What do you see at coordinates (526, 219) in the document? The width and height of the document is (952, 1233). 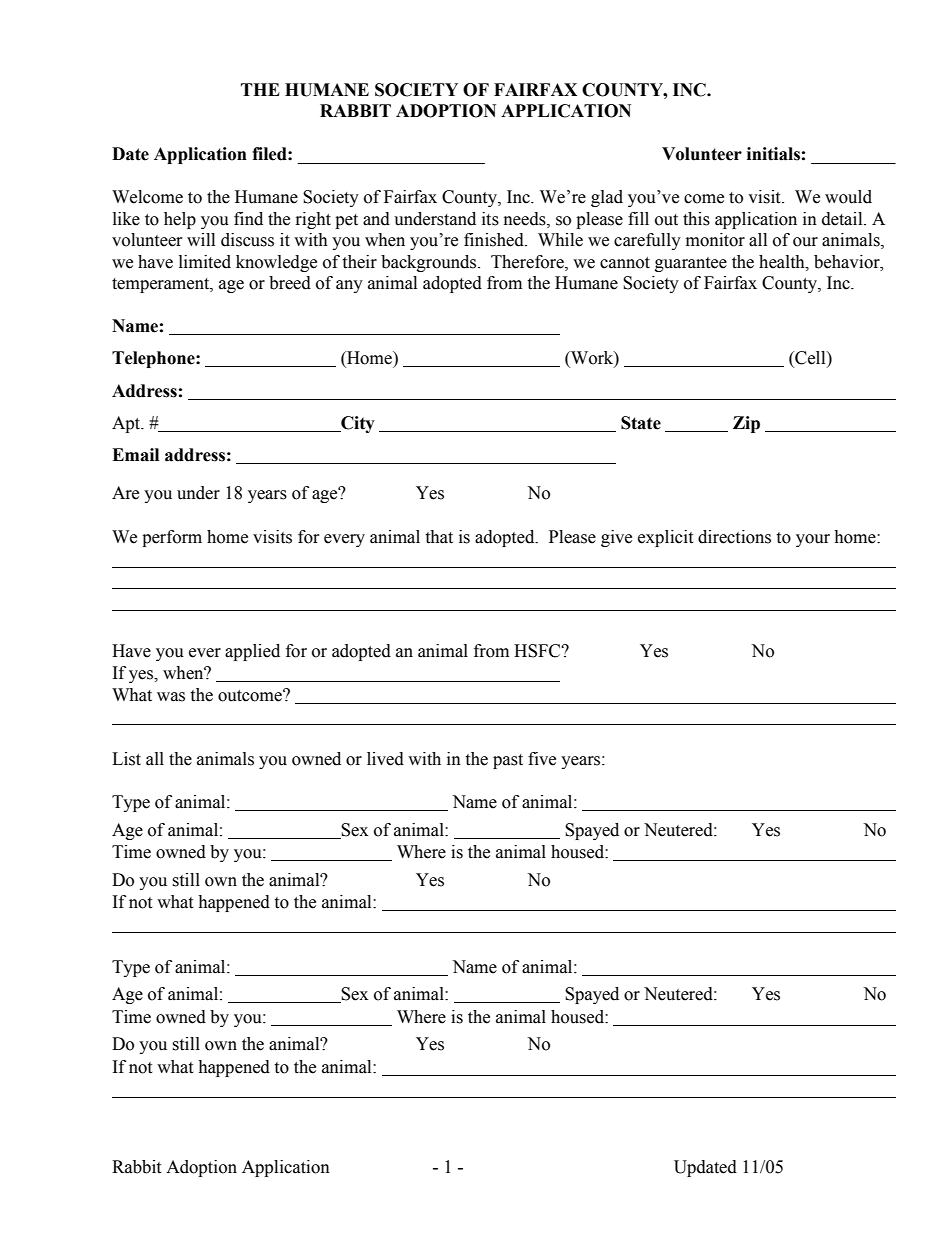 I see `needs` at bounding box center [526, 219].
